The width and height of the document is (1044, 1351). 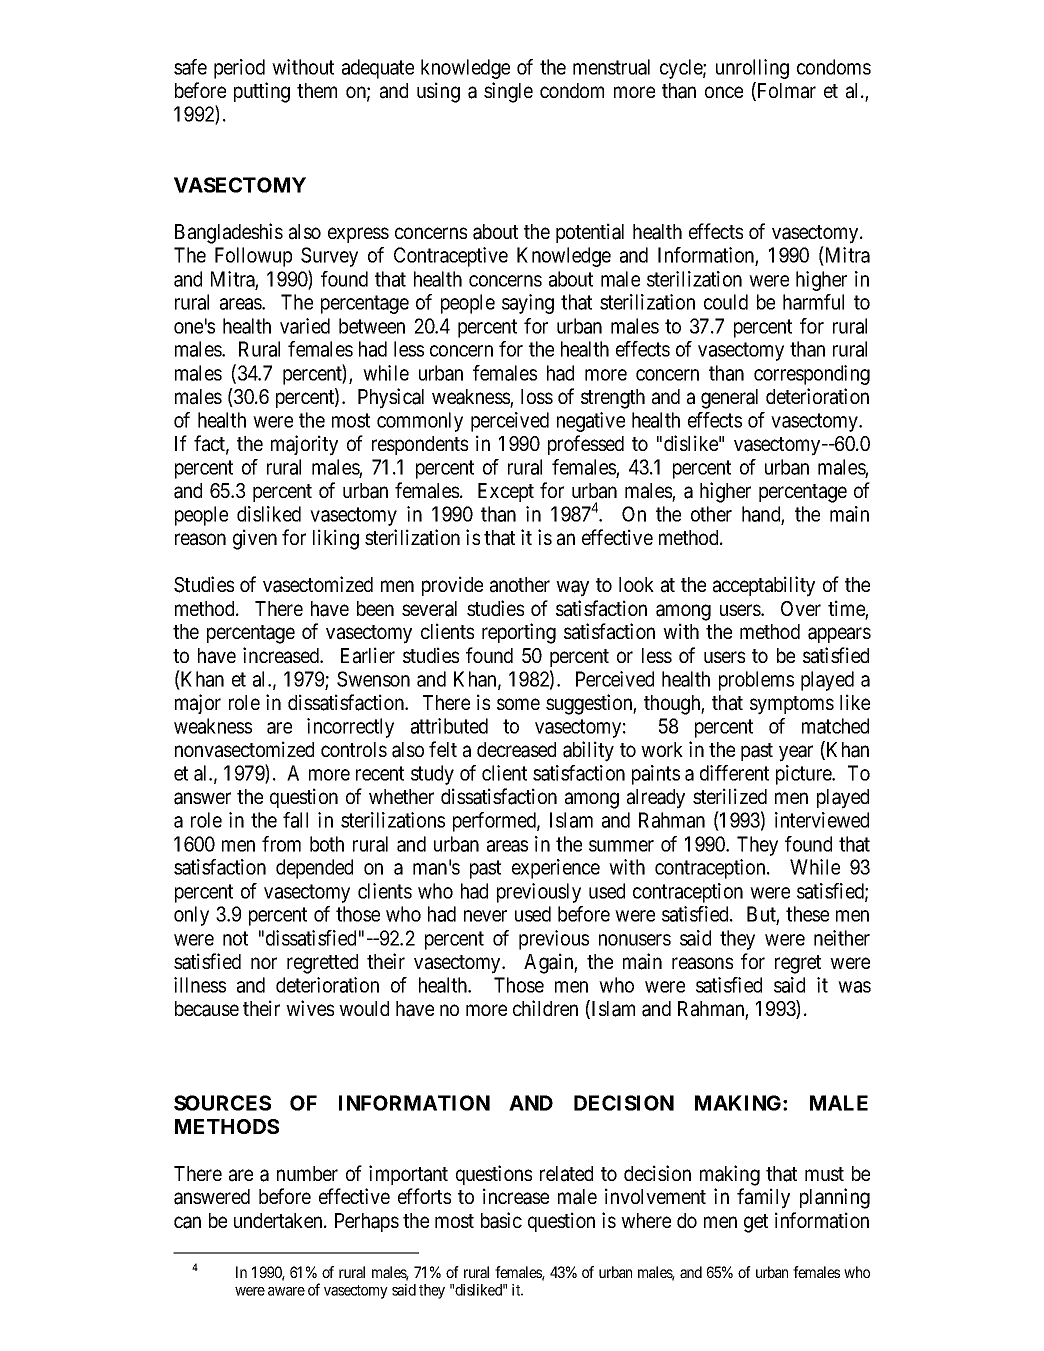 What do you see at coordinates (801, 608) in the document?
I see `Over` at bounding box center [801, 608].
